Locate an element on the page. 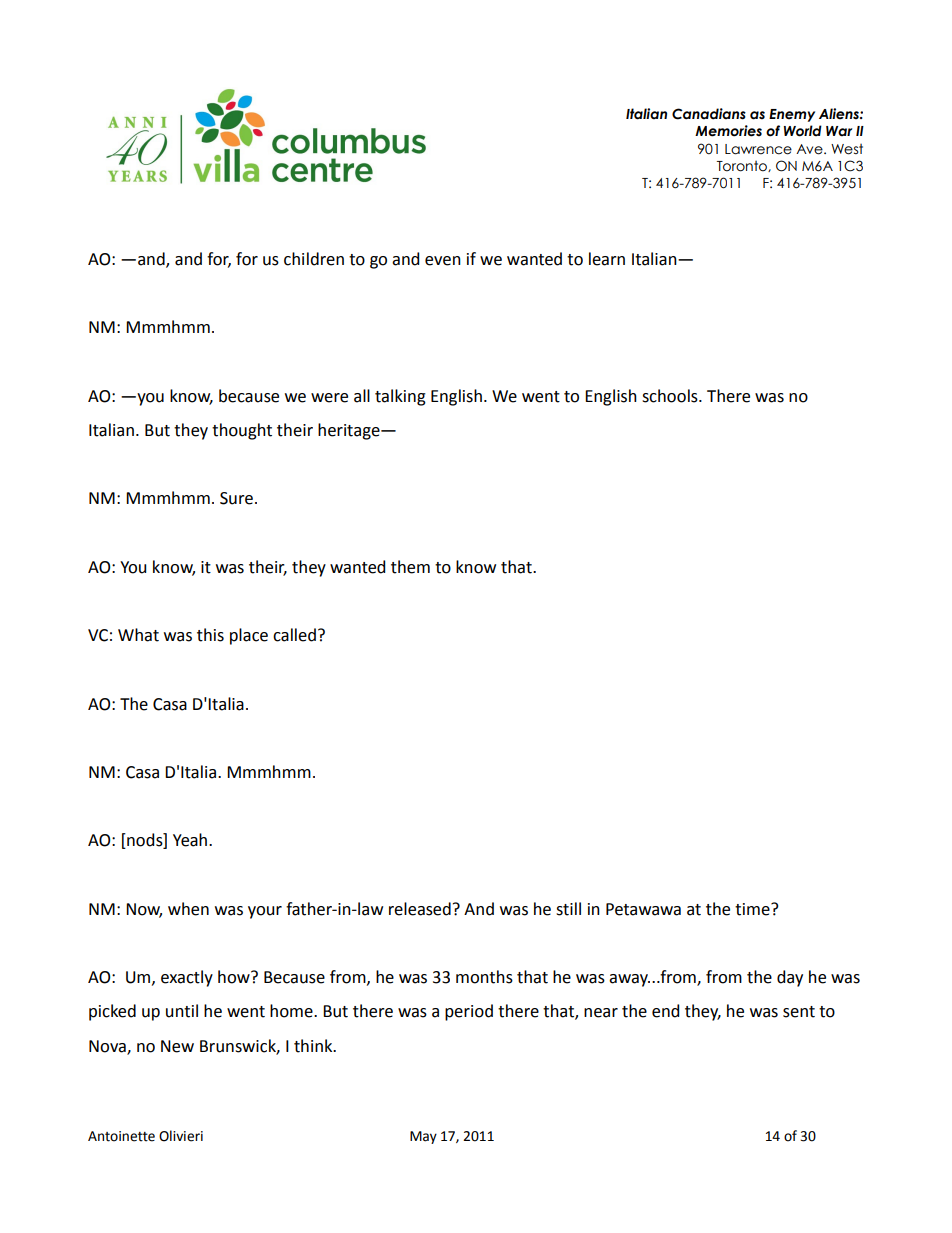 This image has width=952, height=1233. Olivieri is located at coordinates (181, 1136).
